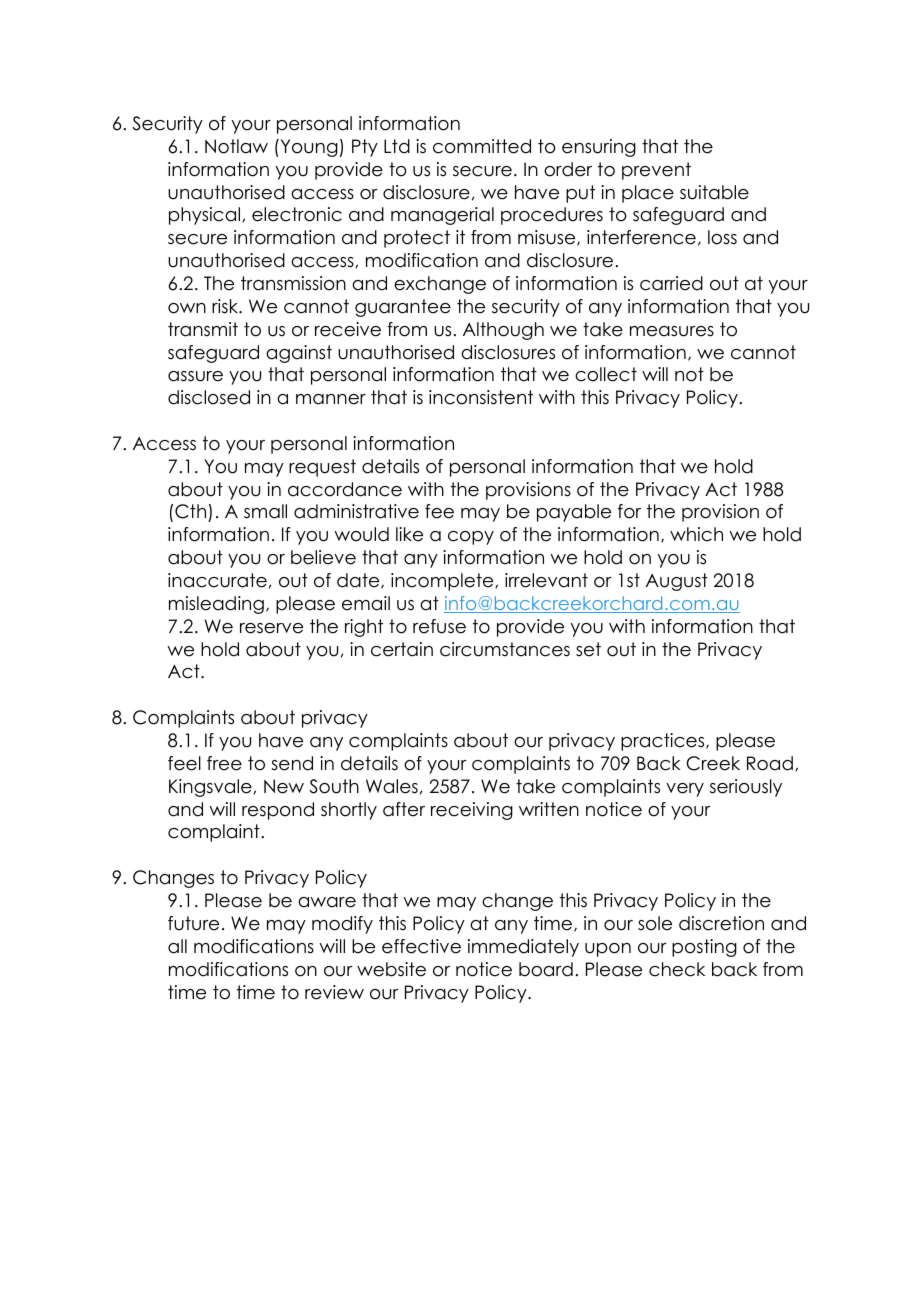 The image size is (924, 1308). Describe the element at coordinates (308, 148) in the screenshot. I see `Young` at that location.
